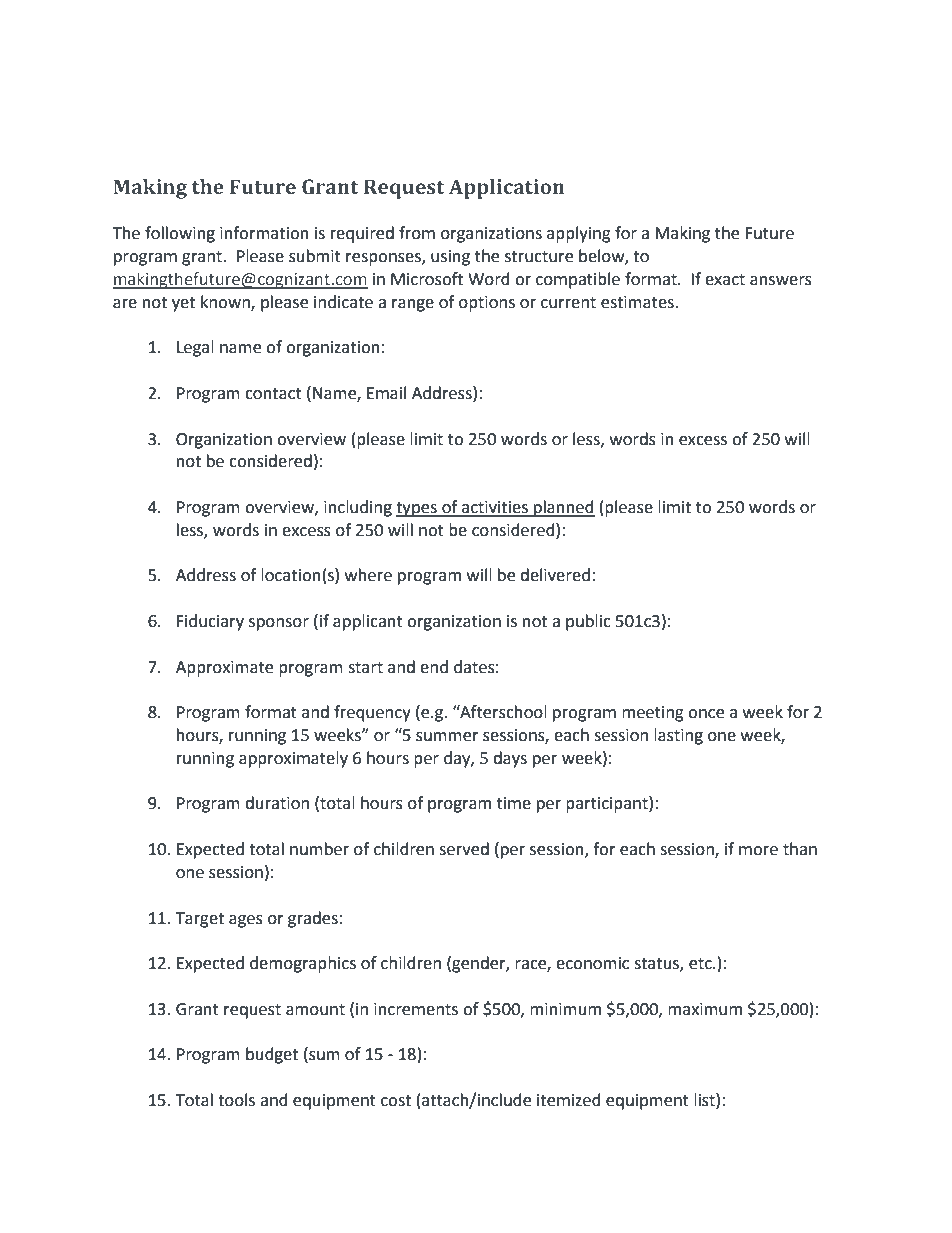  Describe the element at coordinates (563, 508) in the screenshot. I see `planned` at that location.
